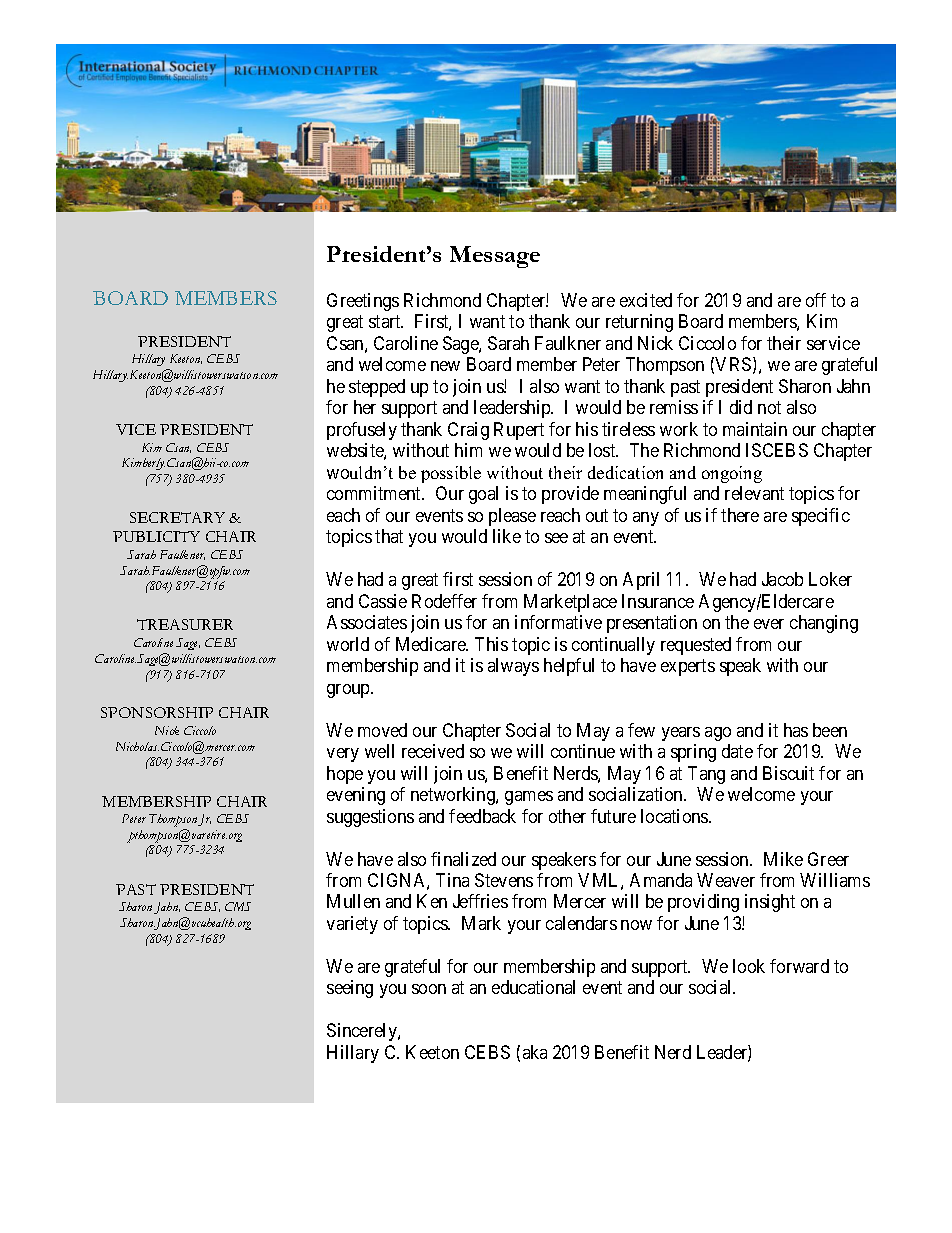 This screenshot has width=952, height=1233. Describe the element at coordinates (753, 186) in the screenshot. I see `NEWSLETTER` at that location.
